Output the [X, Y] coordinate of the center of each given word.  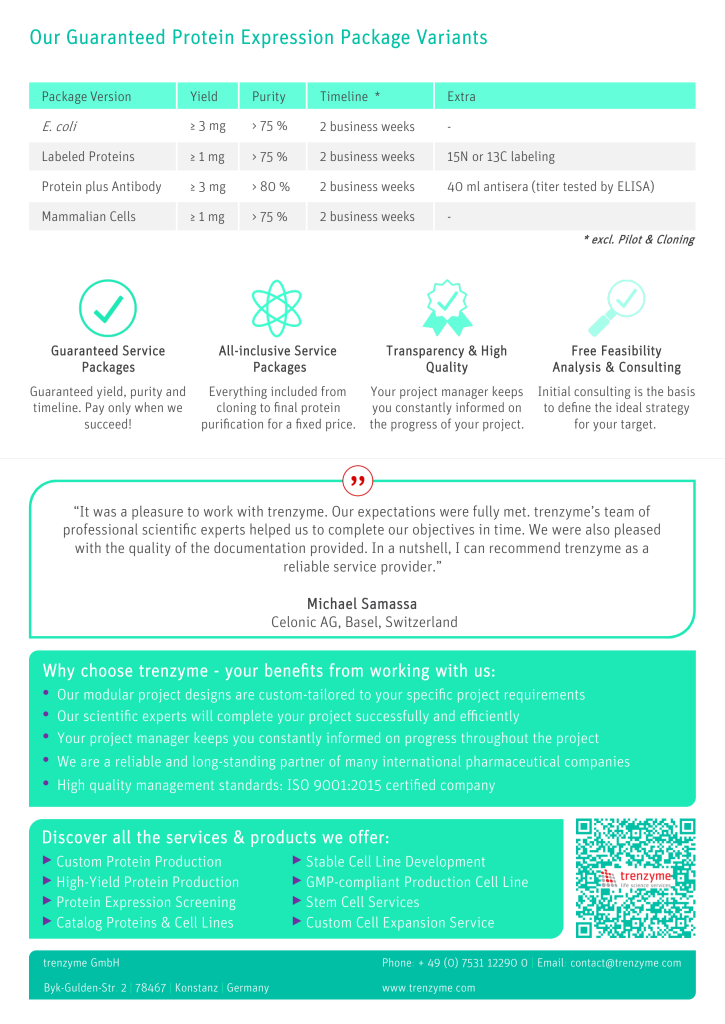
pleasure [157, 512]
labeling [533, 157]
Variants [452, 36]
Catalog [79, 924]
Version [110, 96]
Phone [397, 962]
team [619, 512]
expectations [396, 513]
